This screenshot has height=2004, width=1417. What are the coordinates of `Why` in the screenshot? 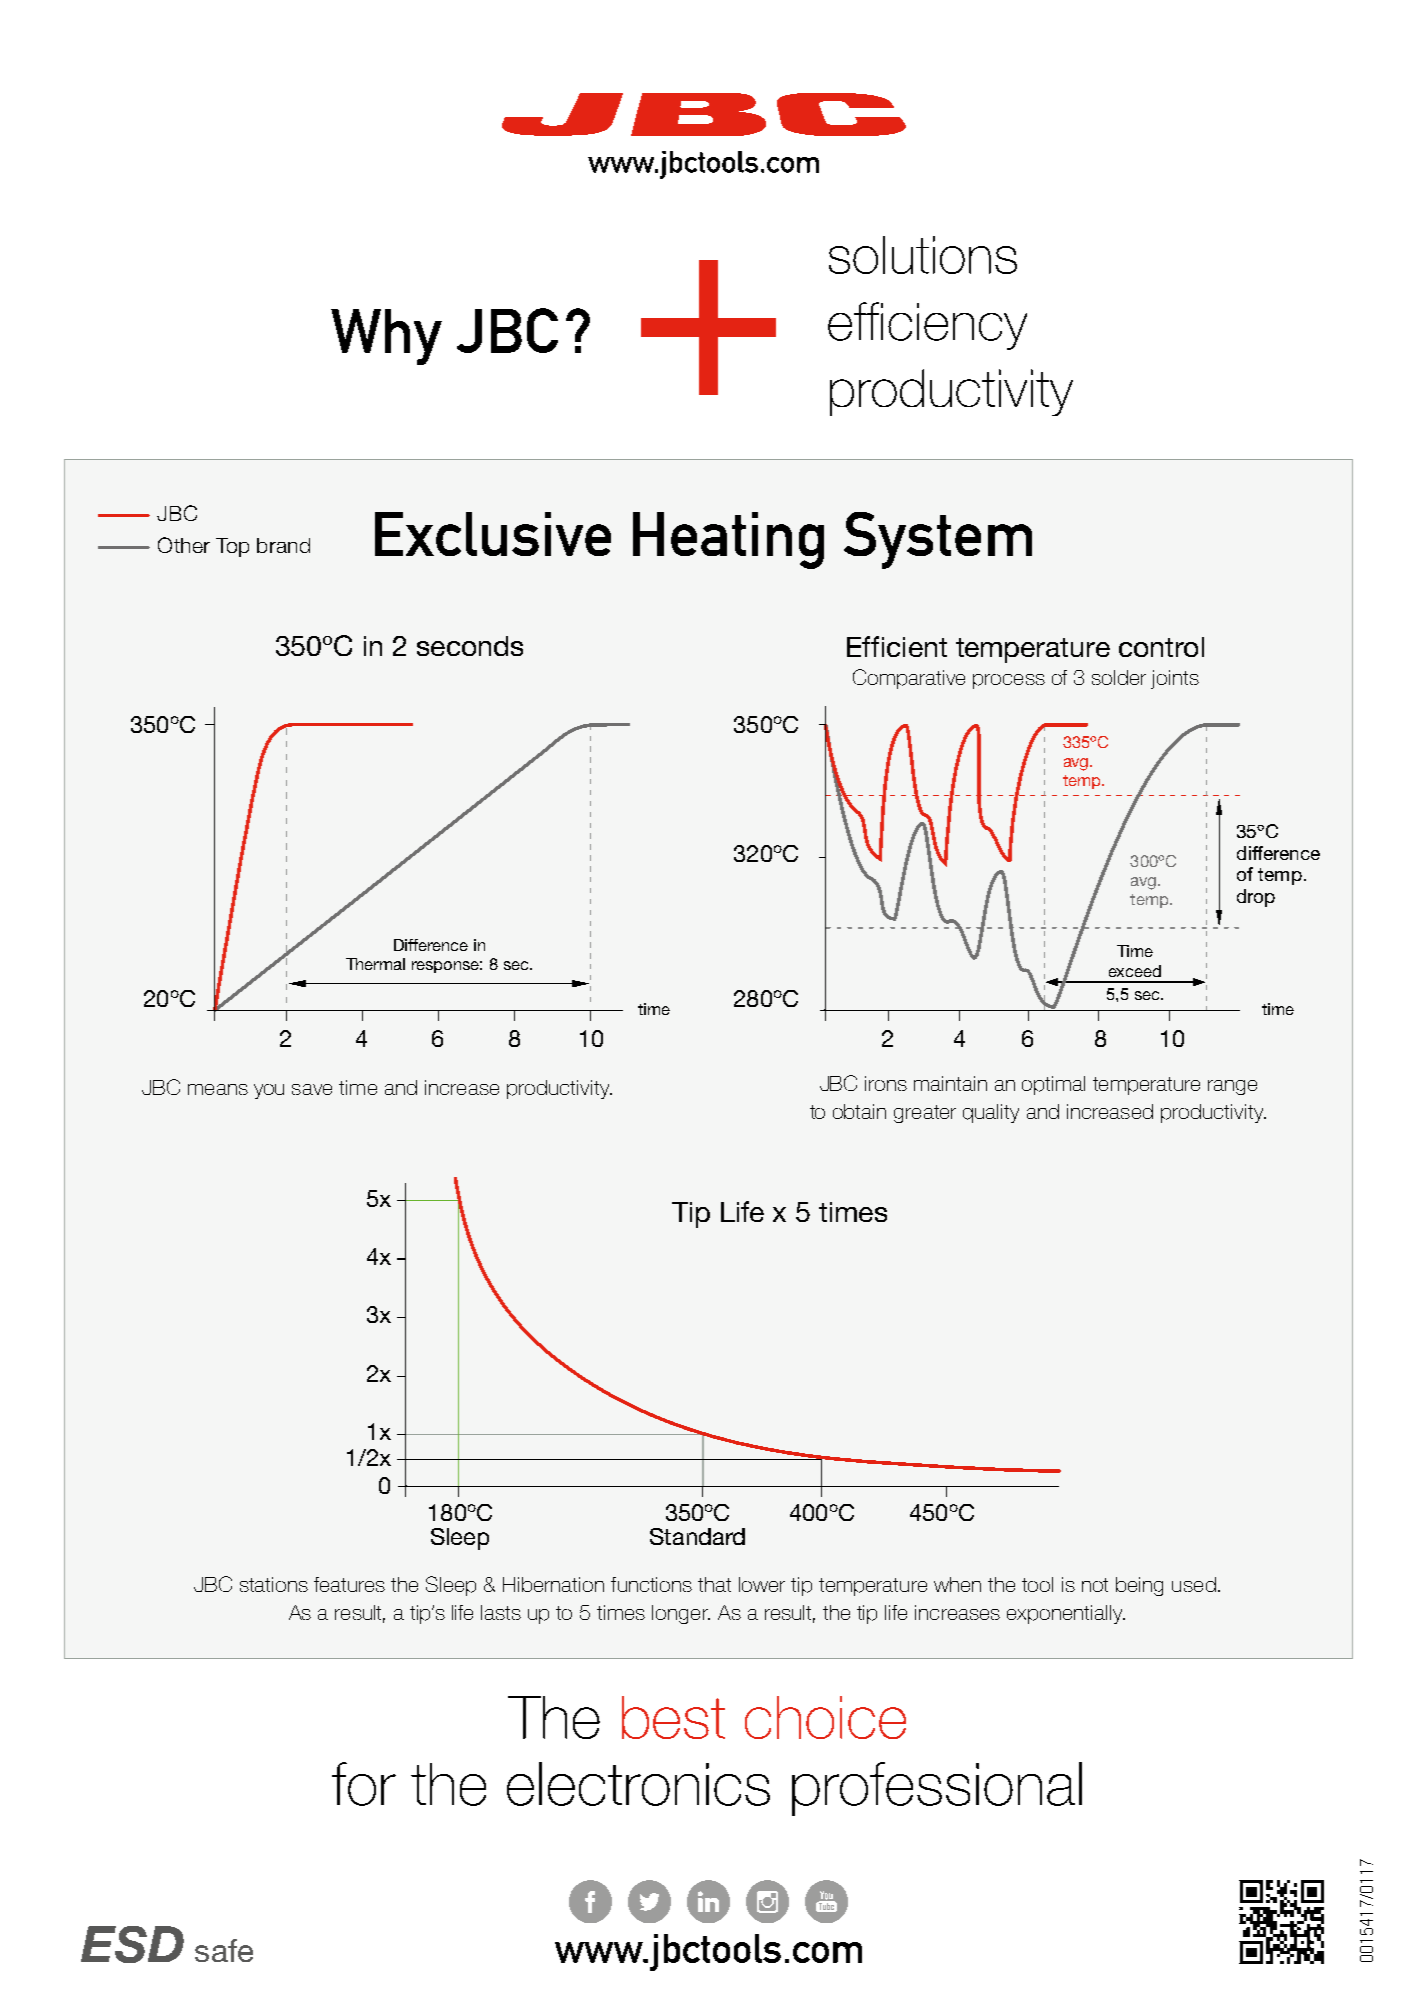 It's located at (386, 337).
